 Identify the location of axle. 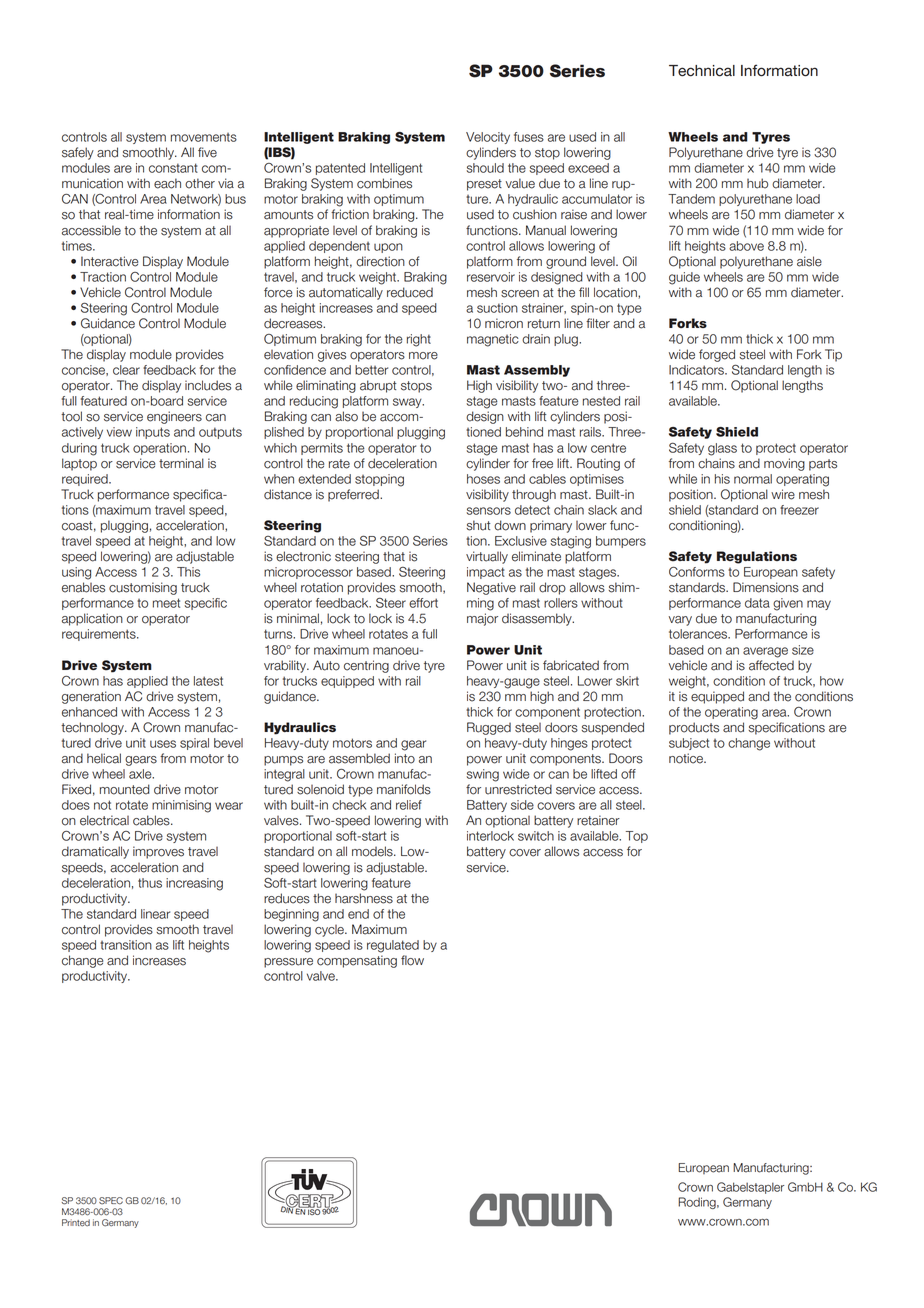
(141, 774).
